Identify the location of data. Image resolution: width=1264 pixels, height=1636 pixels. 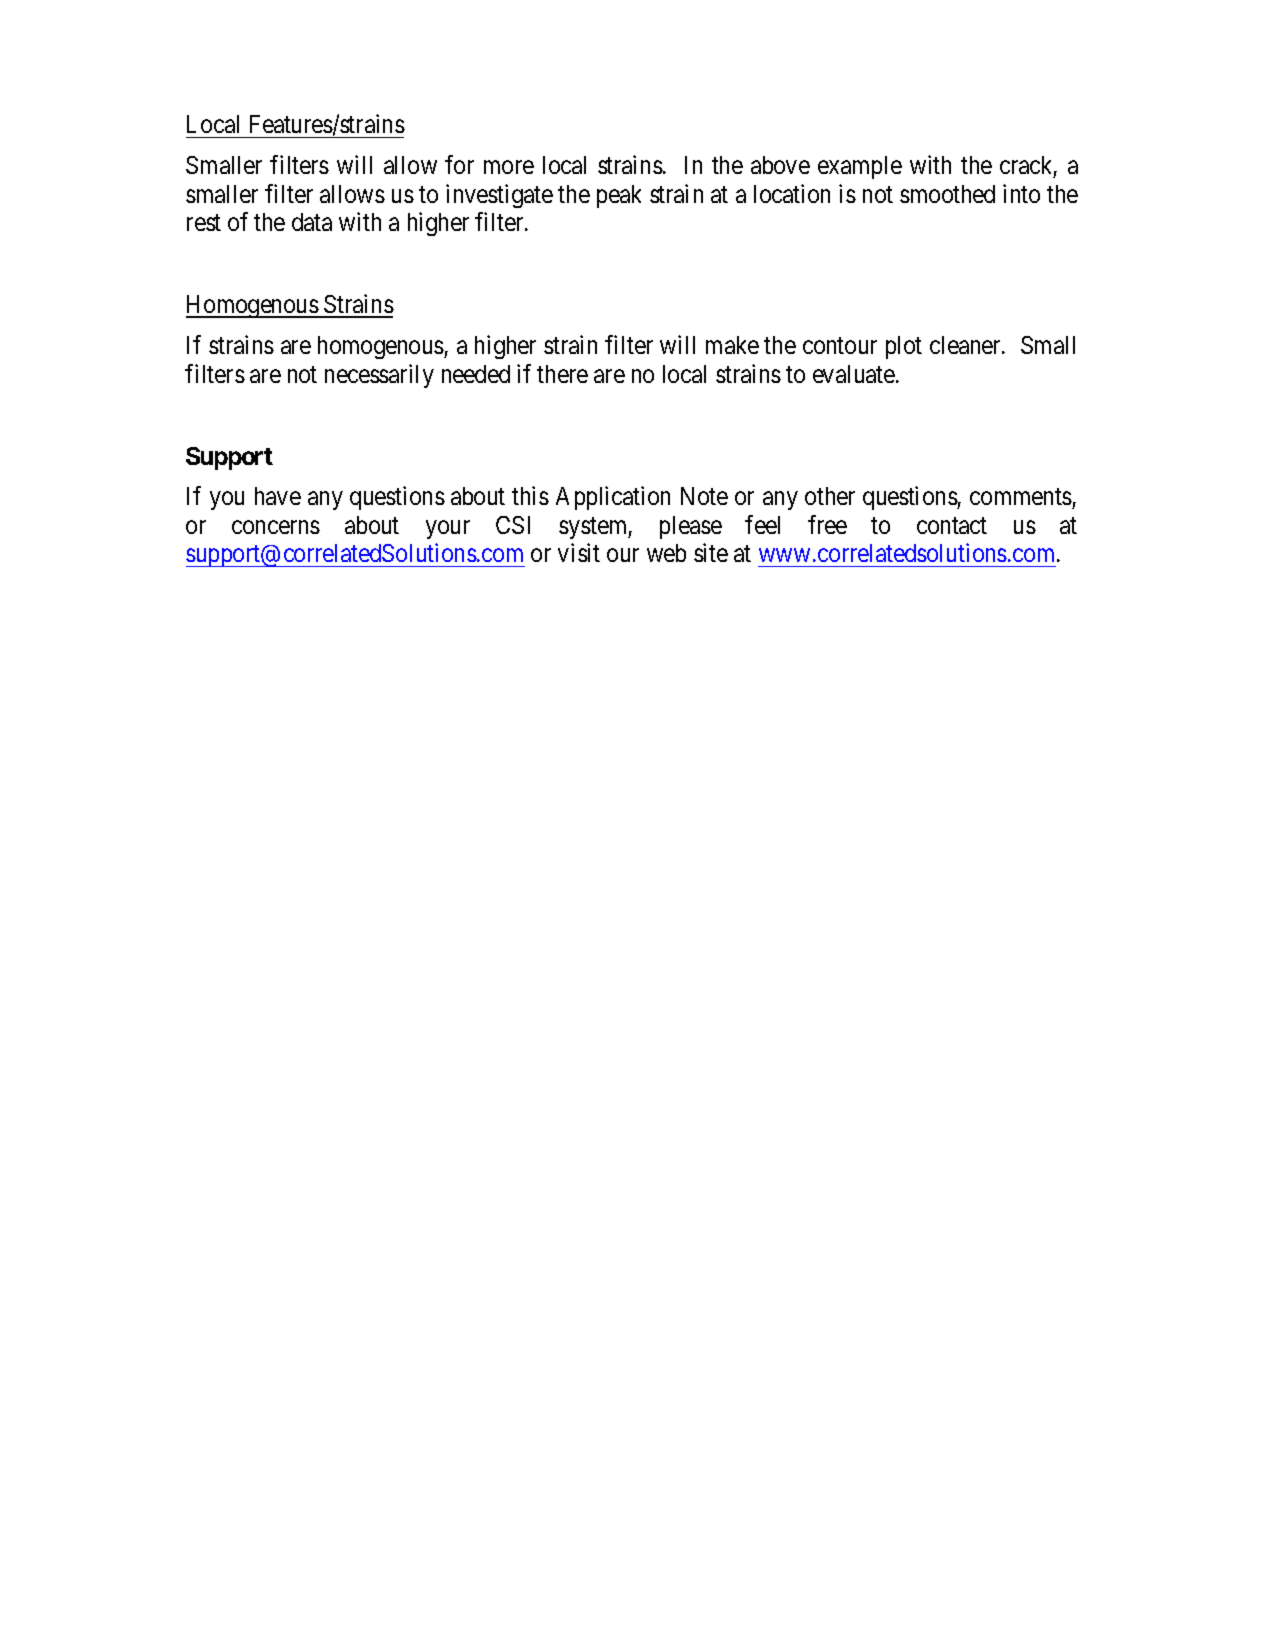
(312, 222).
